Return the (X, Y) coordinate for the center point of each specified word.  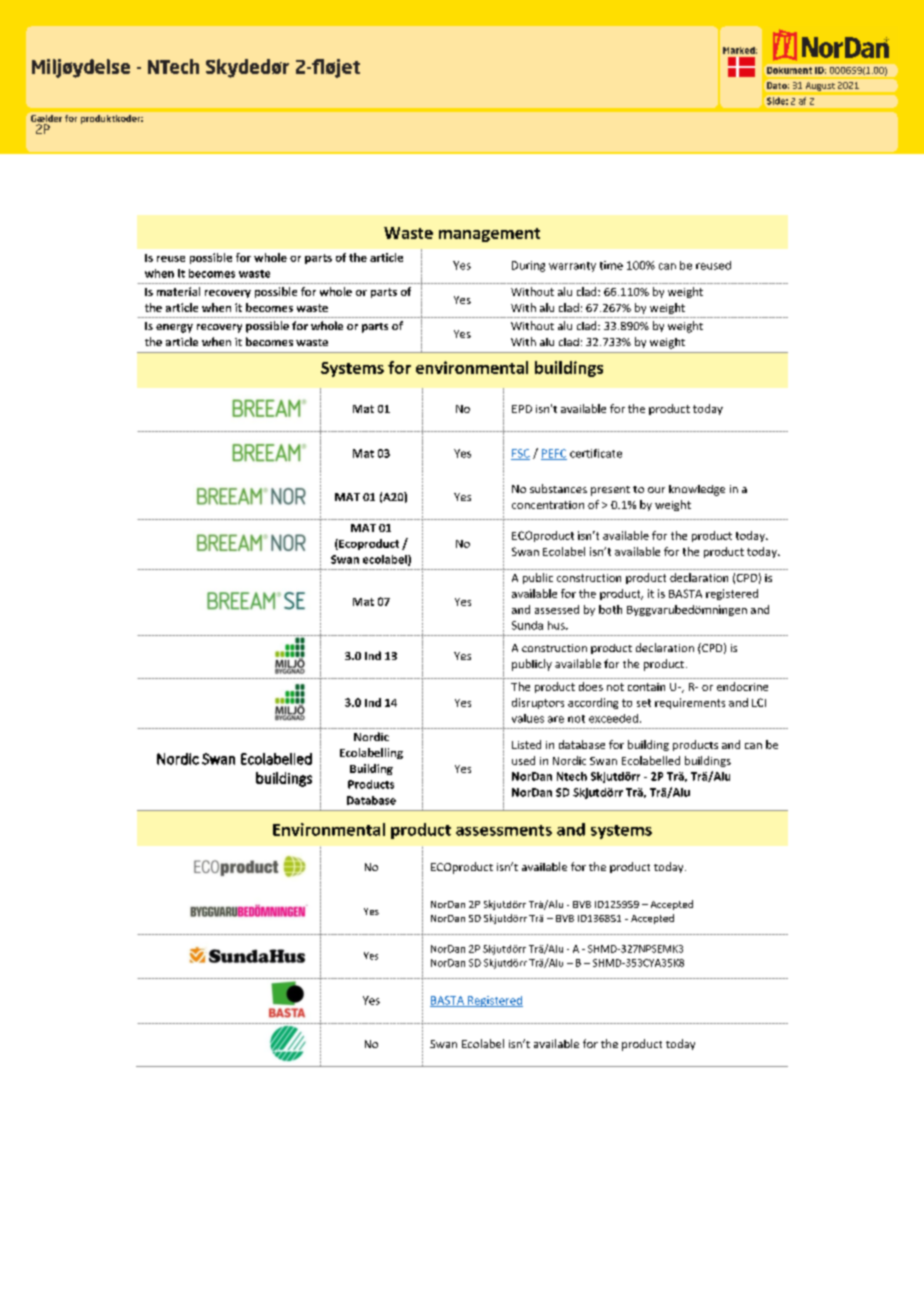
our (656, 490)
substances (558, 488)
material (178, 291)
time (611, 265)
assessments (504, 830)
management (489, 235)
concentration (548, 505)
